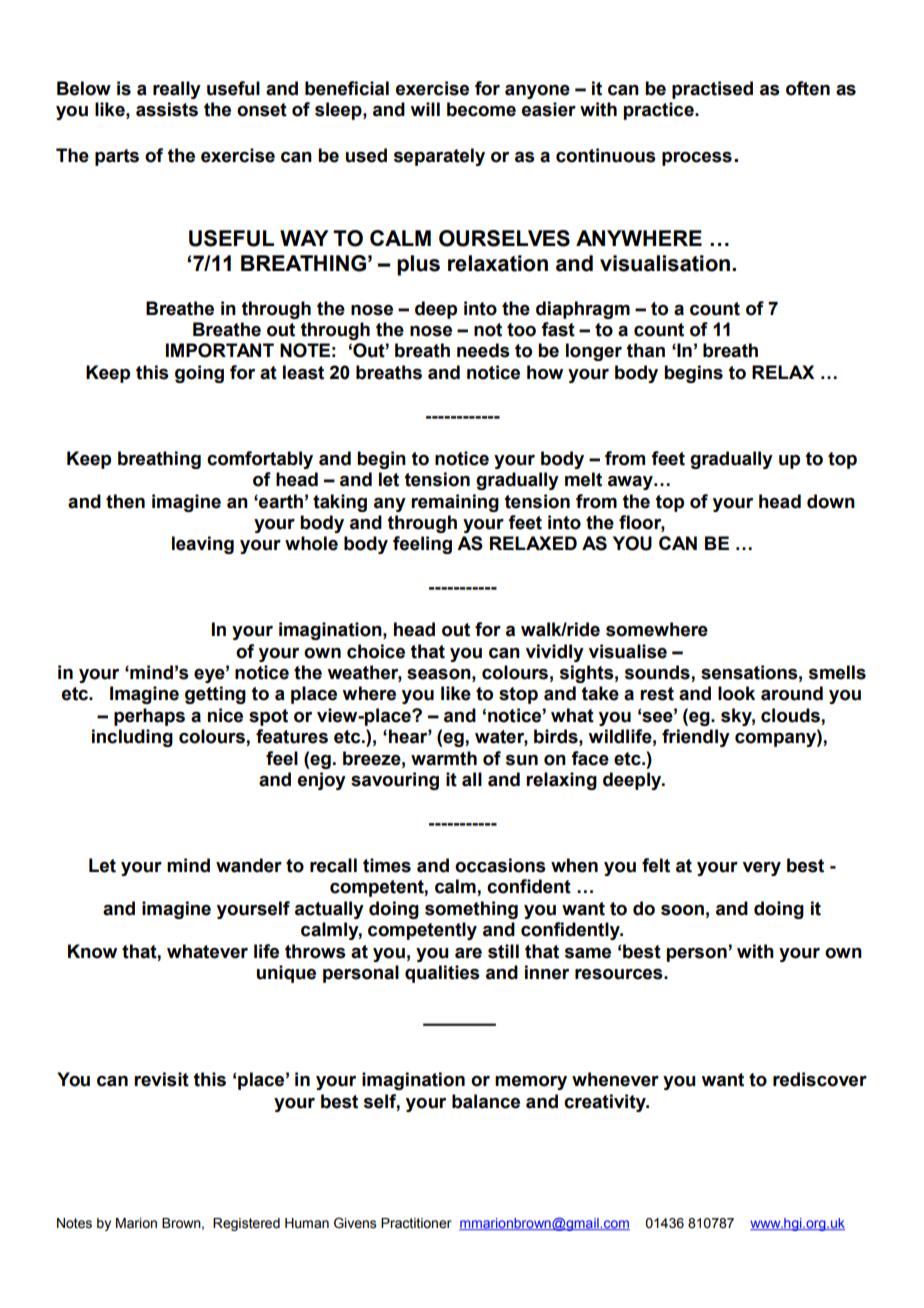  Describe the element at coordinates (762, 869) in the image. I see `very` at that location.
